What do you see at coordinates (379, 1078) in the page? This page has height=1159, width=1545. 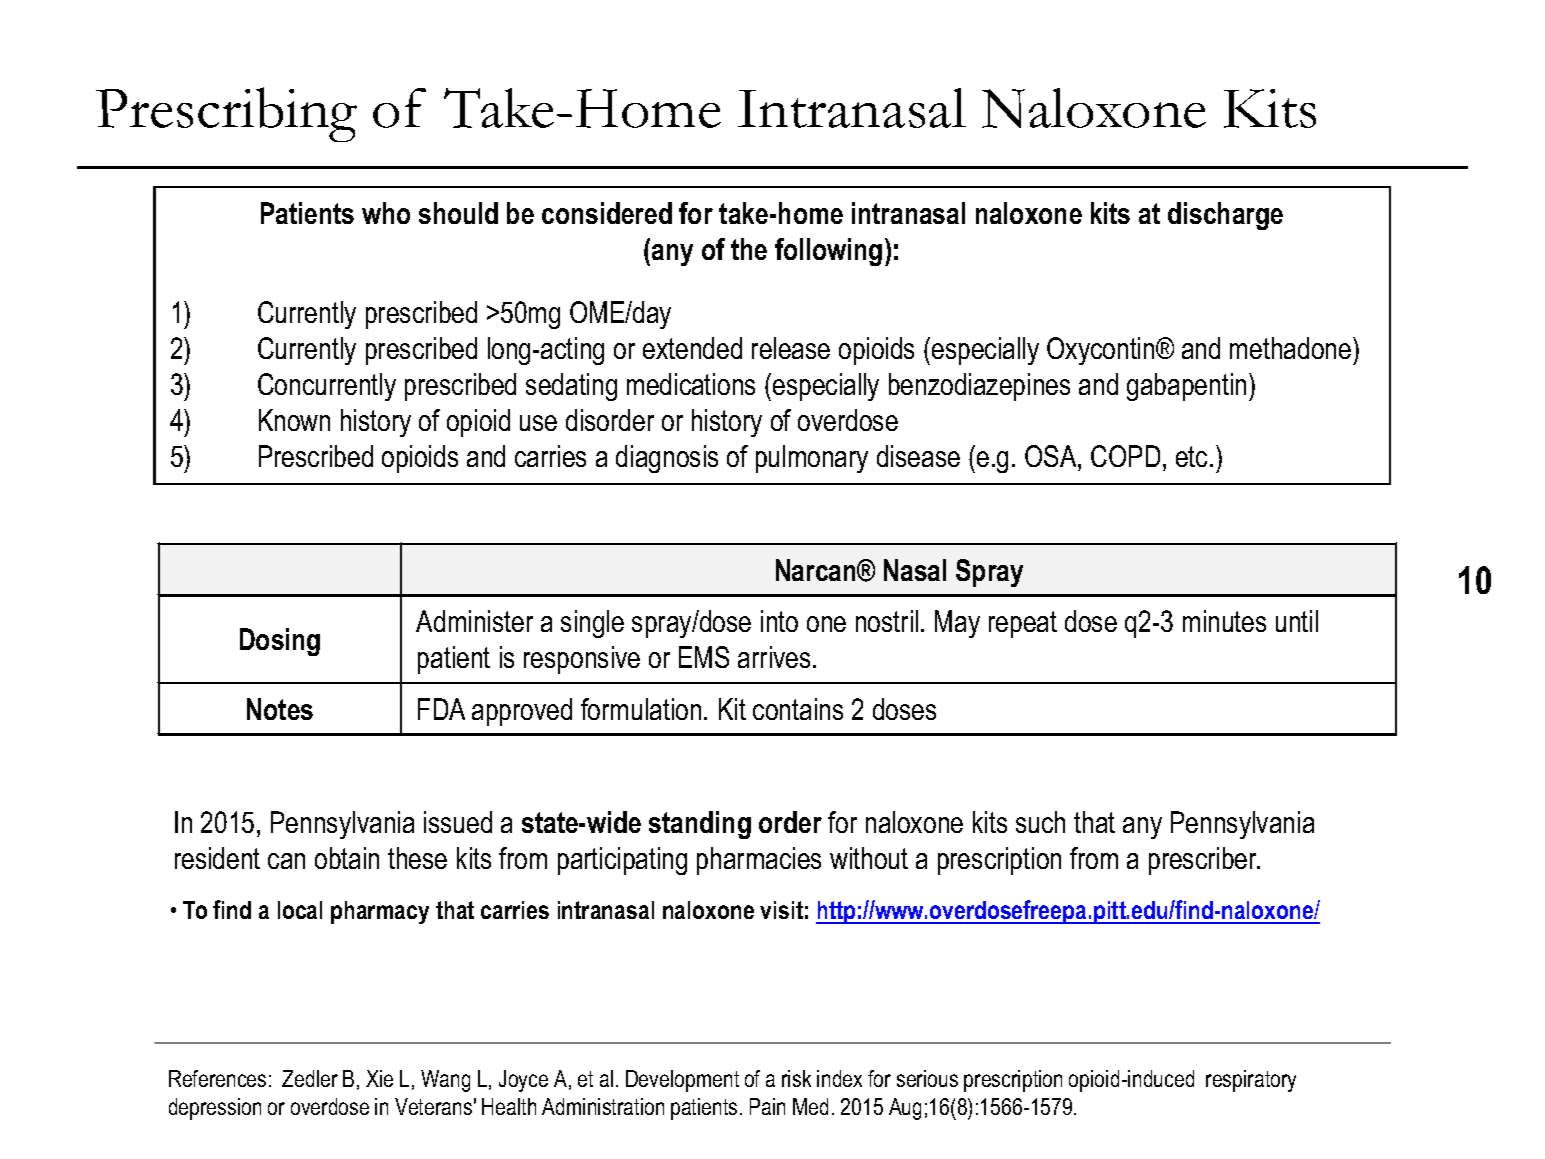 I see `Xie` at bounding box center [379, 1078].
